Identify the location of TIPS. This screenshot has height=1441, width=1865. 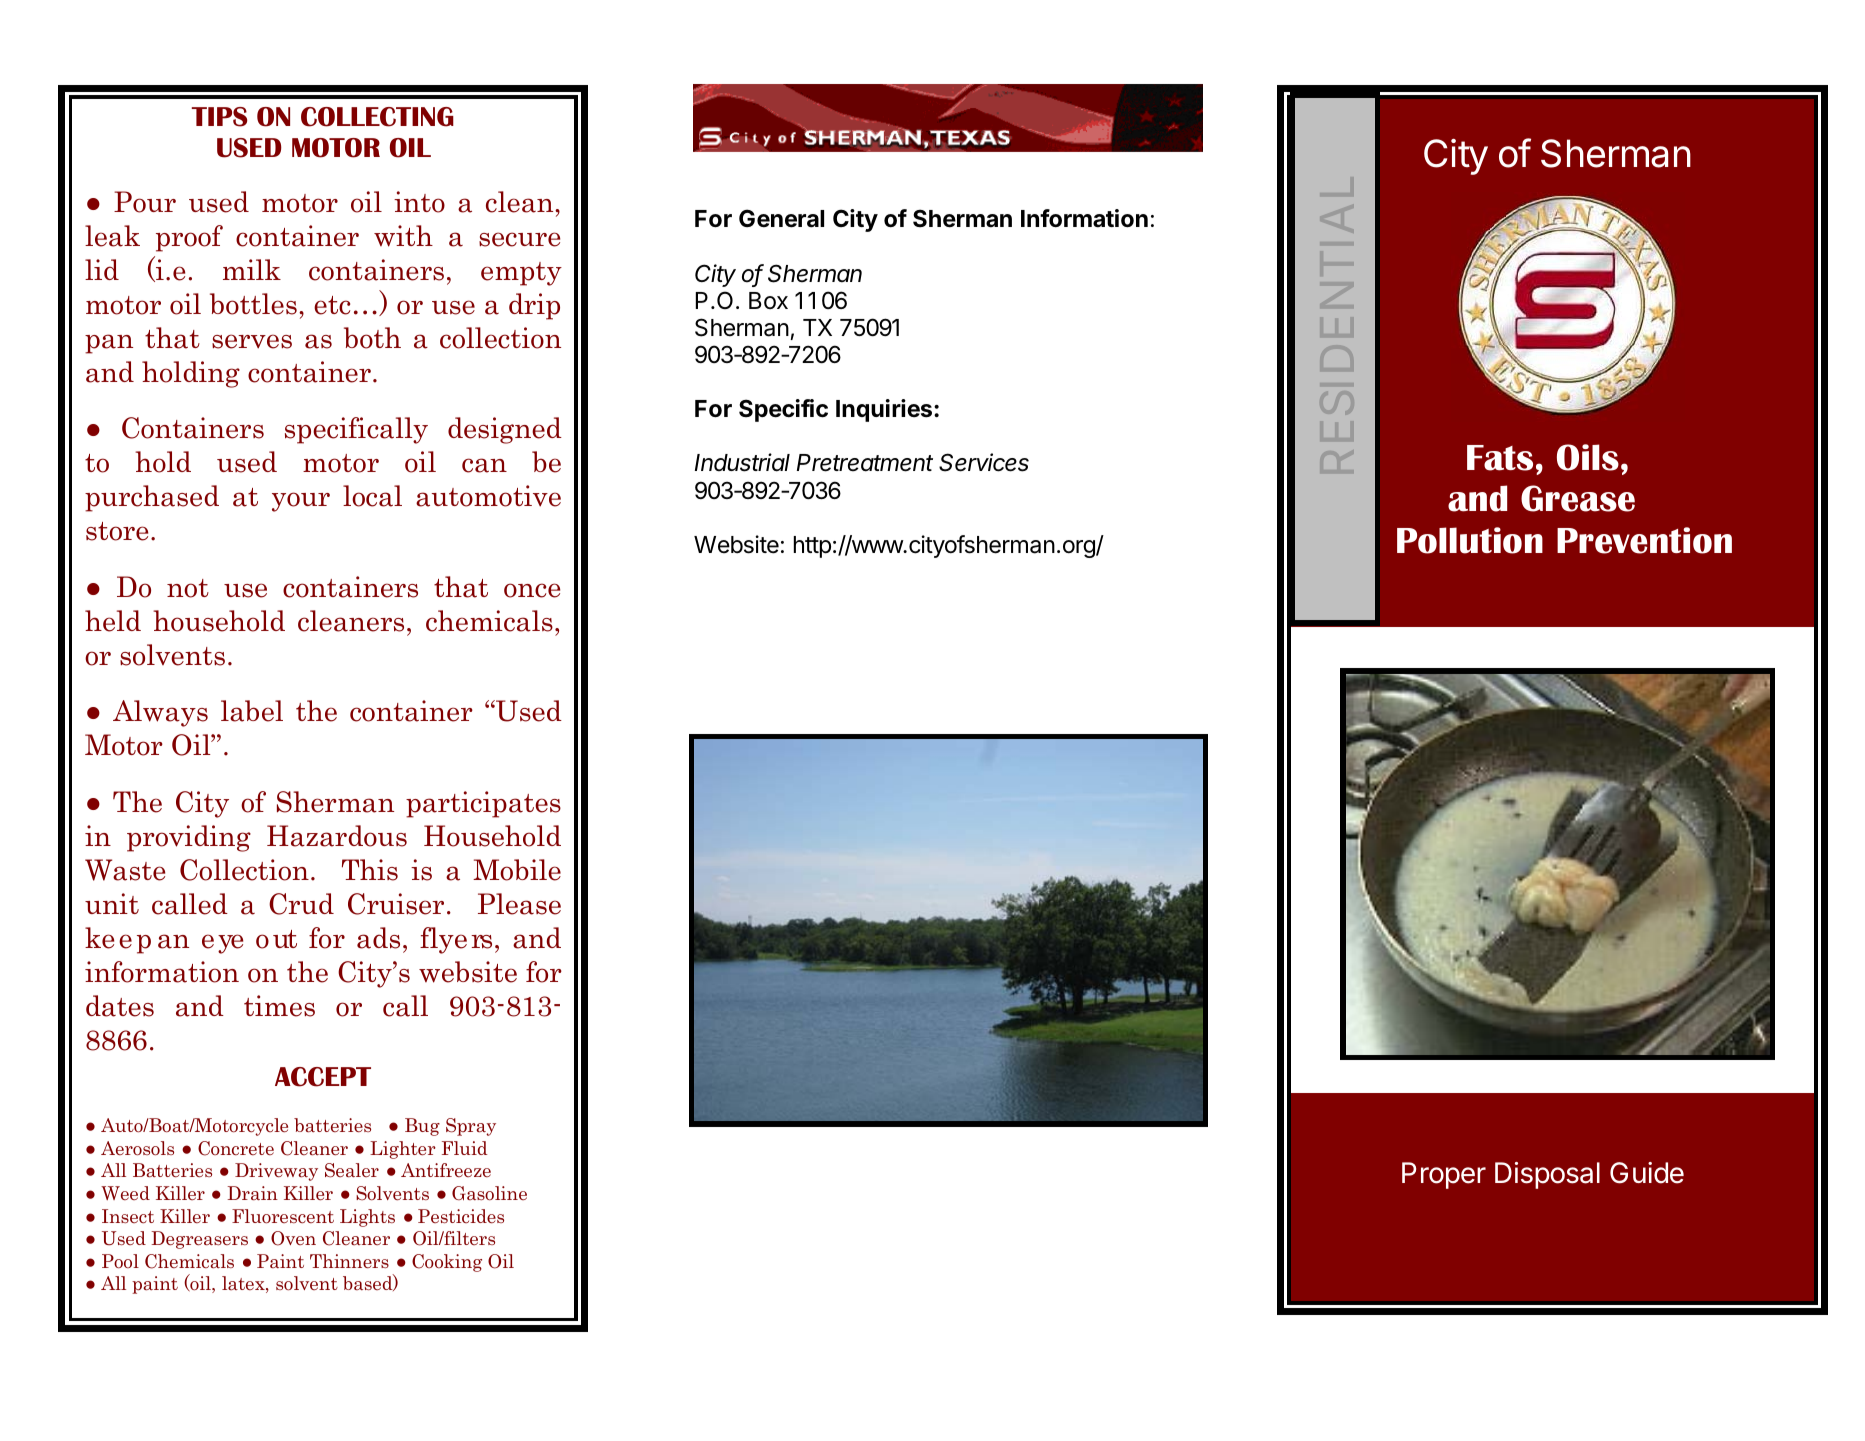
(219, 117).
